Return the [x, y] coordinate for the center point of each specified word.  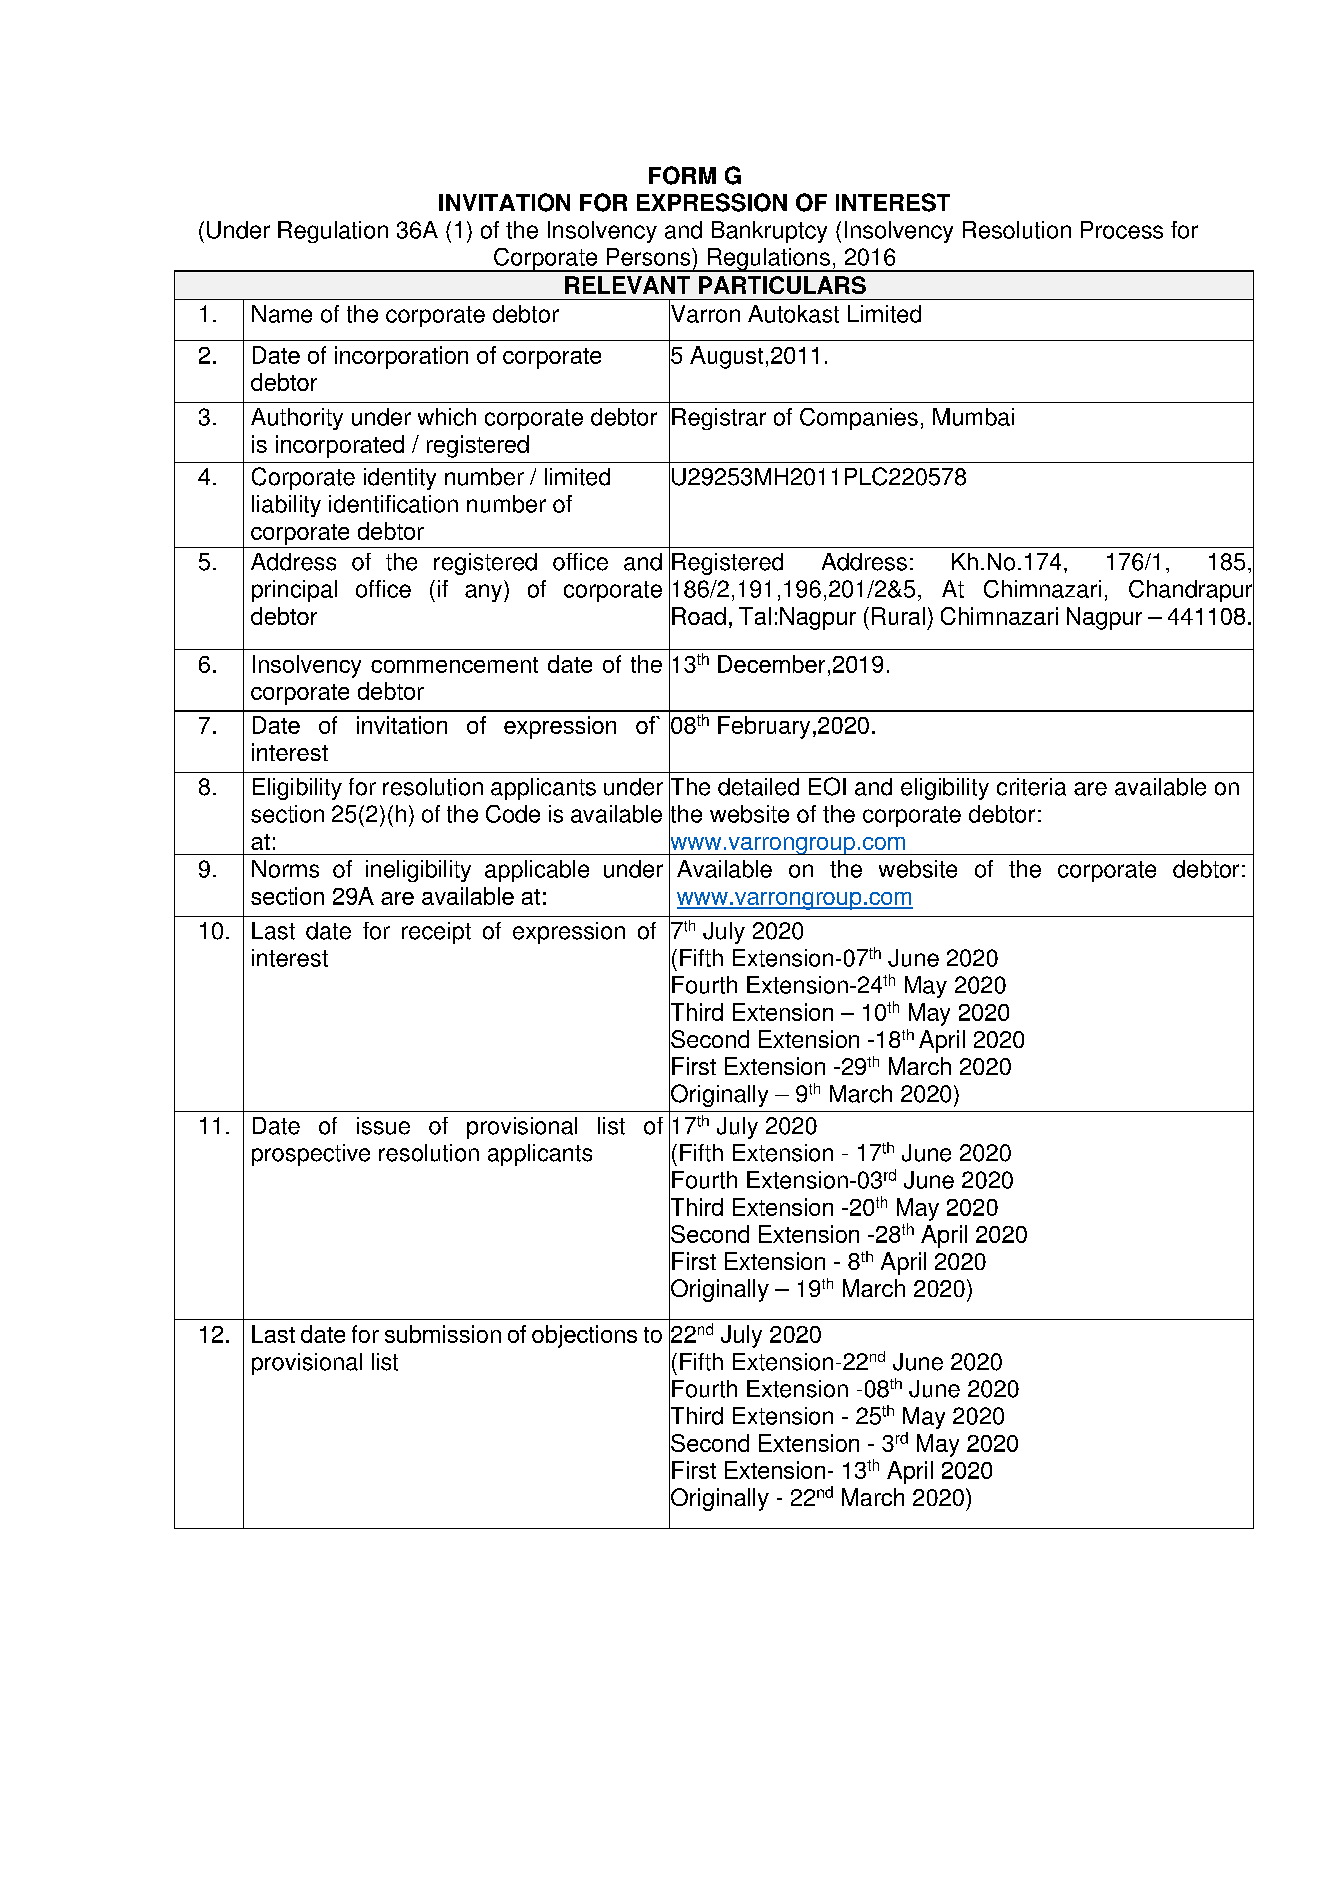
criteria [1031, 787]
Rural [898, 616]
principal [294, 591]
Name [282, 314]
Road [699, 616]
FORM [682, 175]
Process [1122, 230]
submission [443, 1334]
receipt [436, 933]
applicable [537, 871]
